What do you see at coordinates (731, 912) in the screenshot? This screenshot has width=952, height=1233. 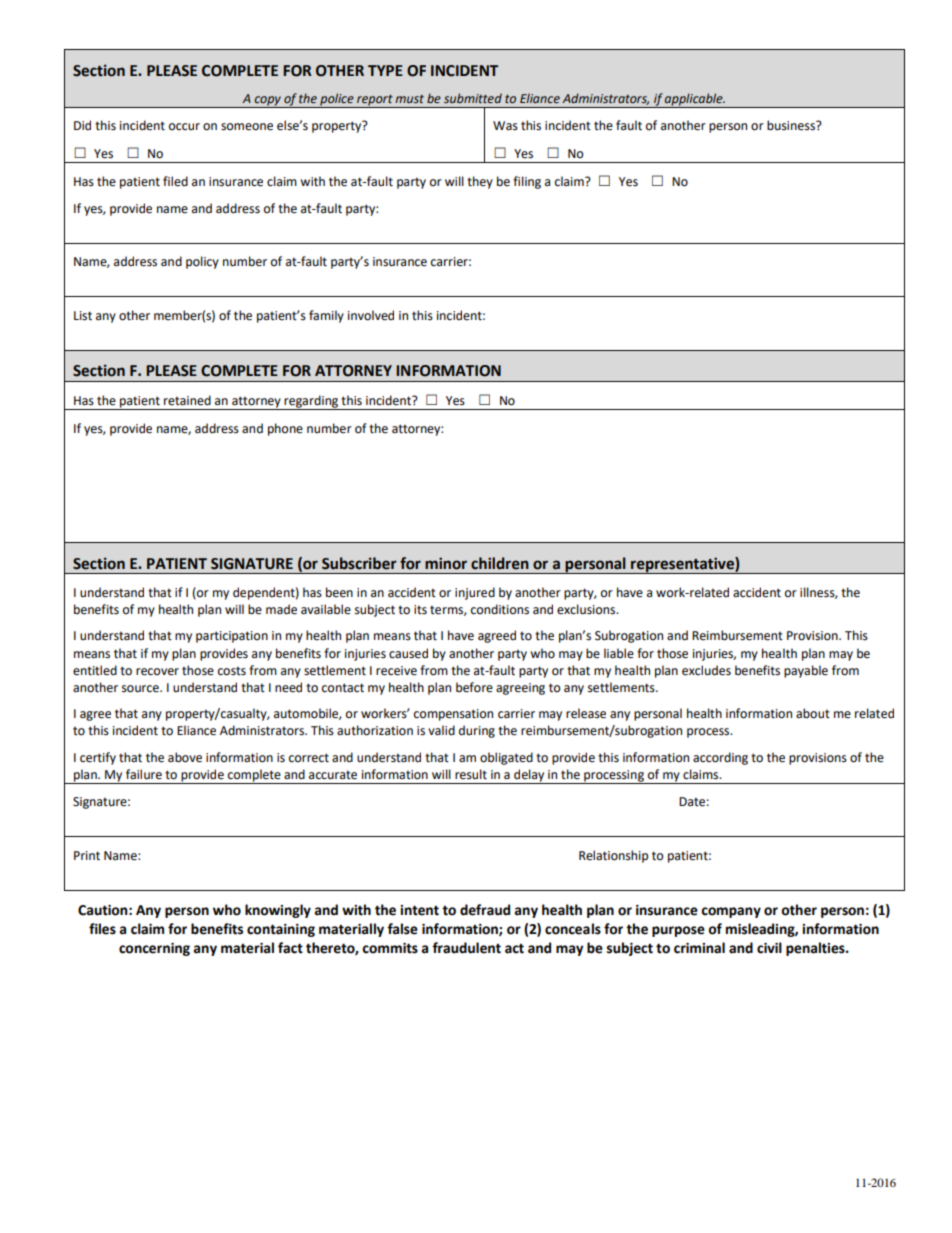 I see `company` at bounding box center [731, 912].
